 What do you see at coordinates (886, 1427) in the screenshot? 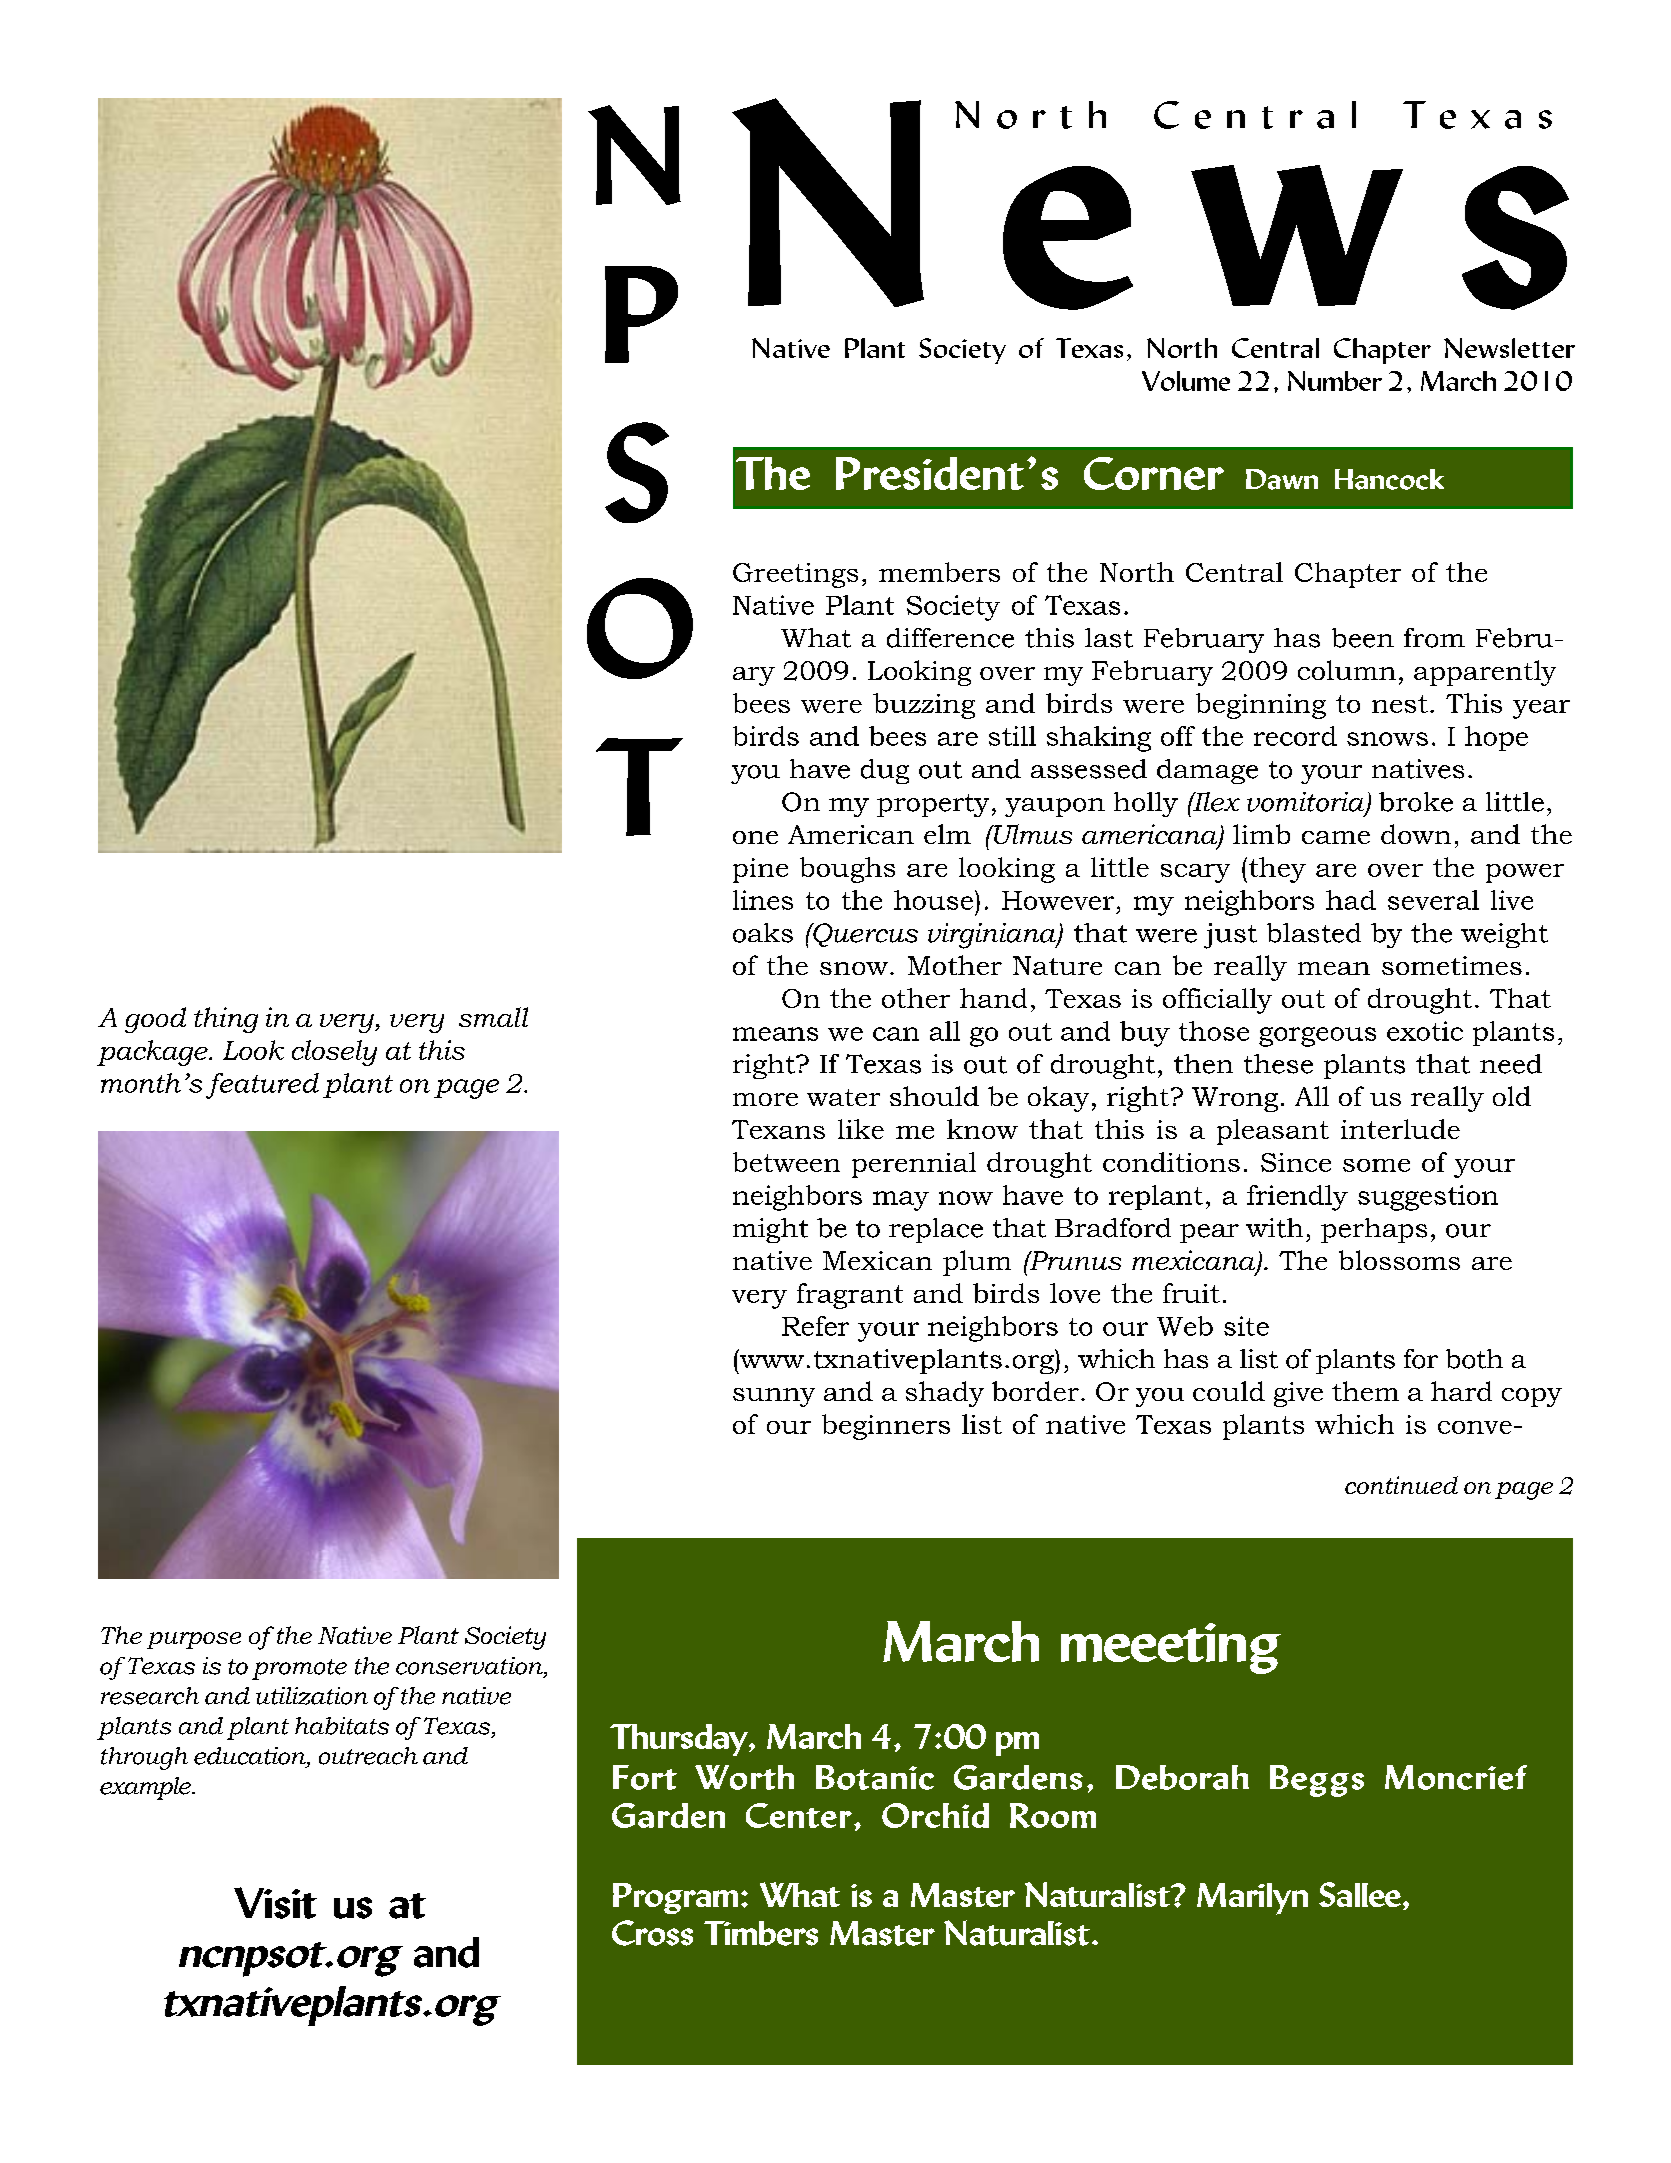
I see `beginners` at bounding box center [886, 1427].
